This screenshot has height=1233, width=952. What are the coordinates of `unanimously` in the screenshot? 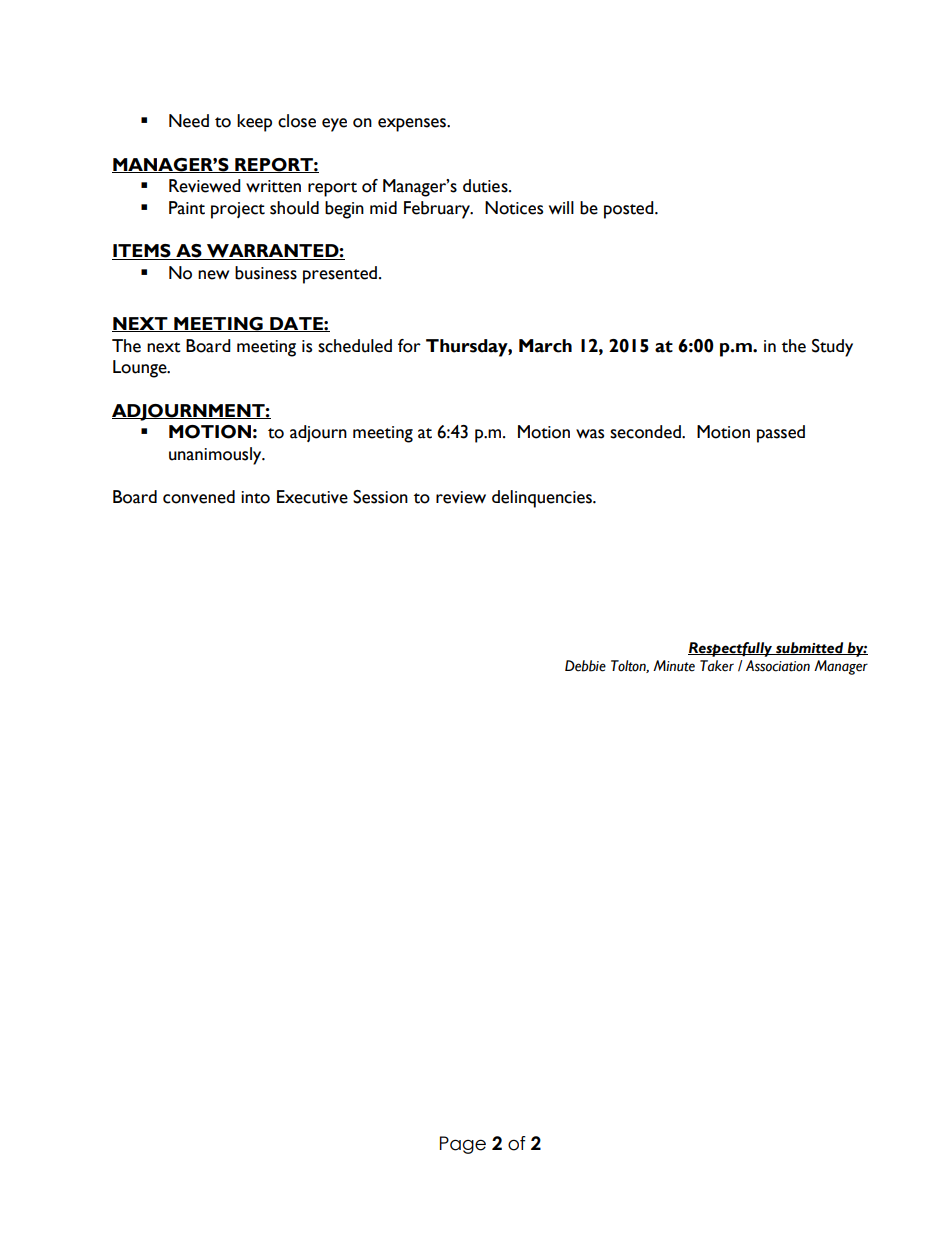 It's located at (216, 456).
